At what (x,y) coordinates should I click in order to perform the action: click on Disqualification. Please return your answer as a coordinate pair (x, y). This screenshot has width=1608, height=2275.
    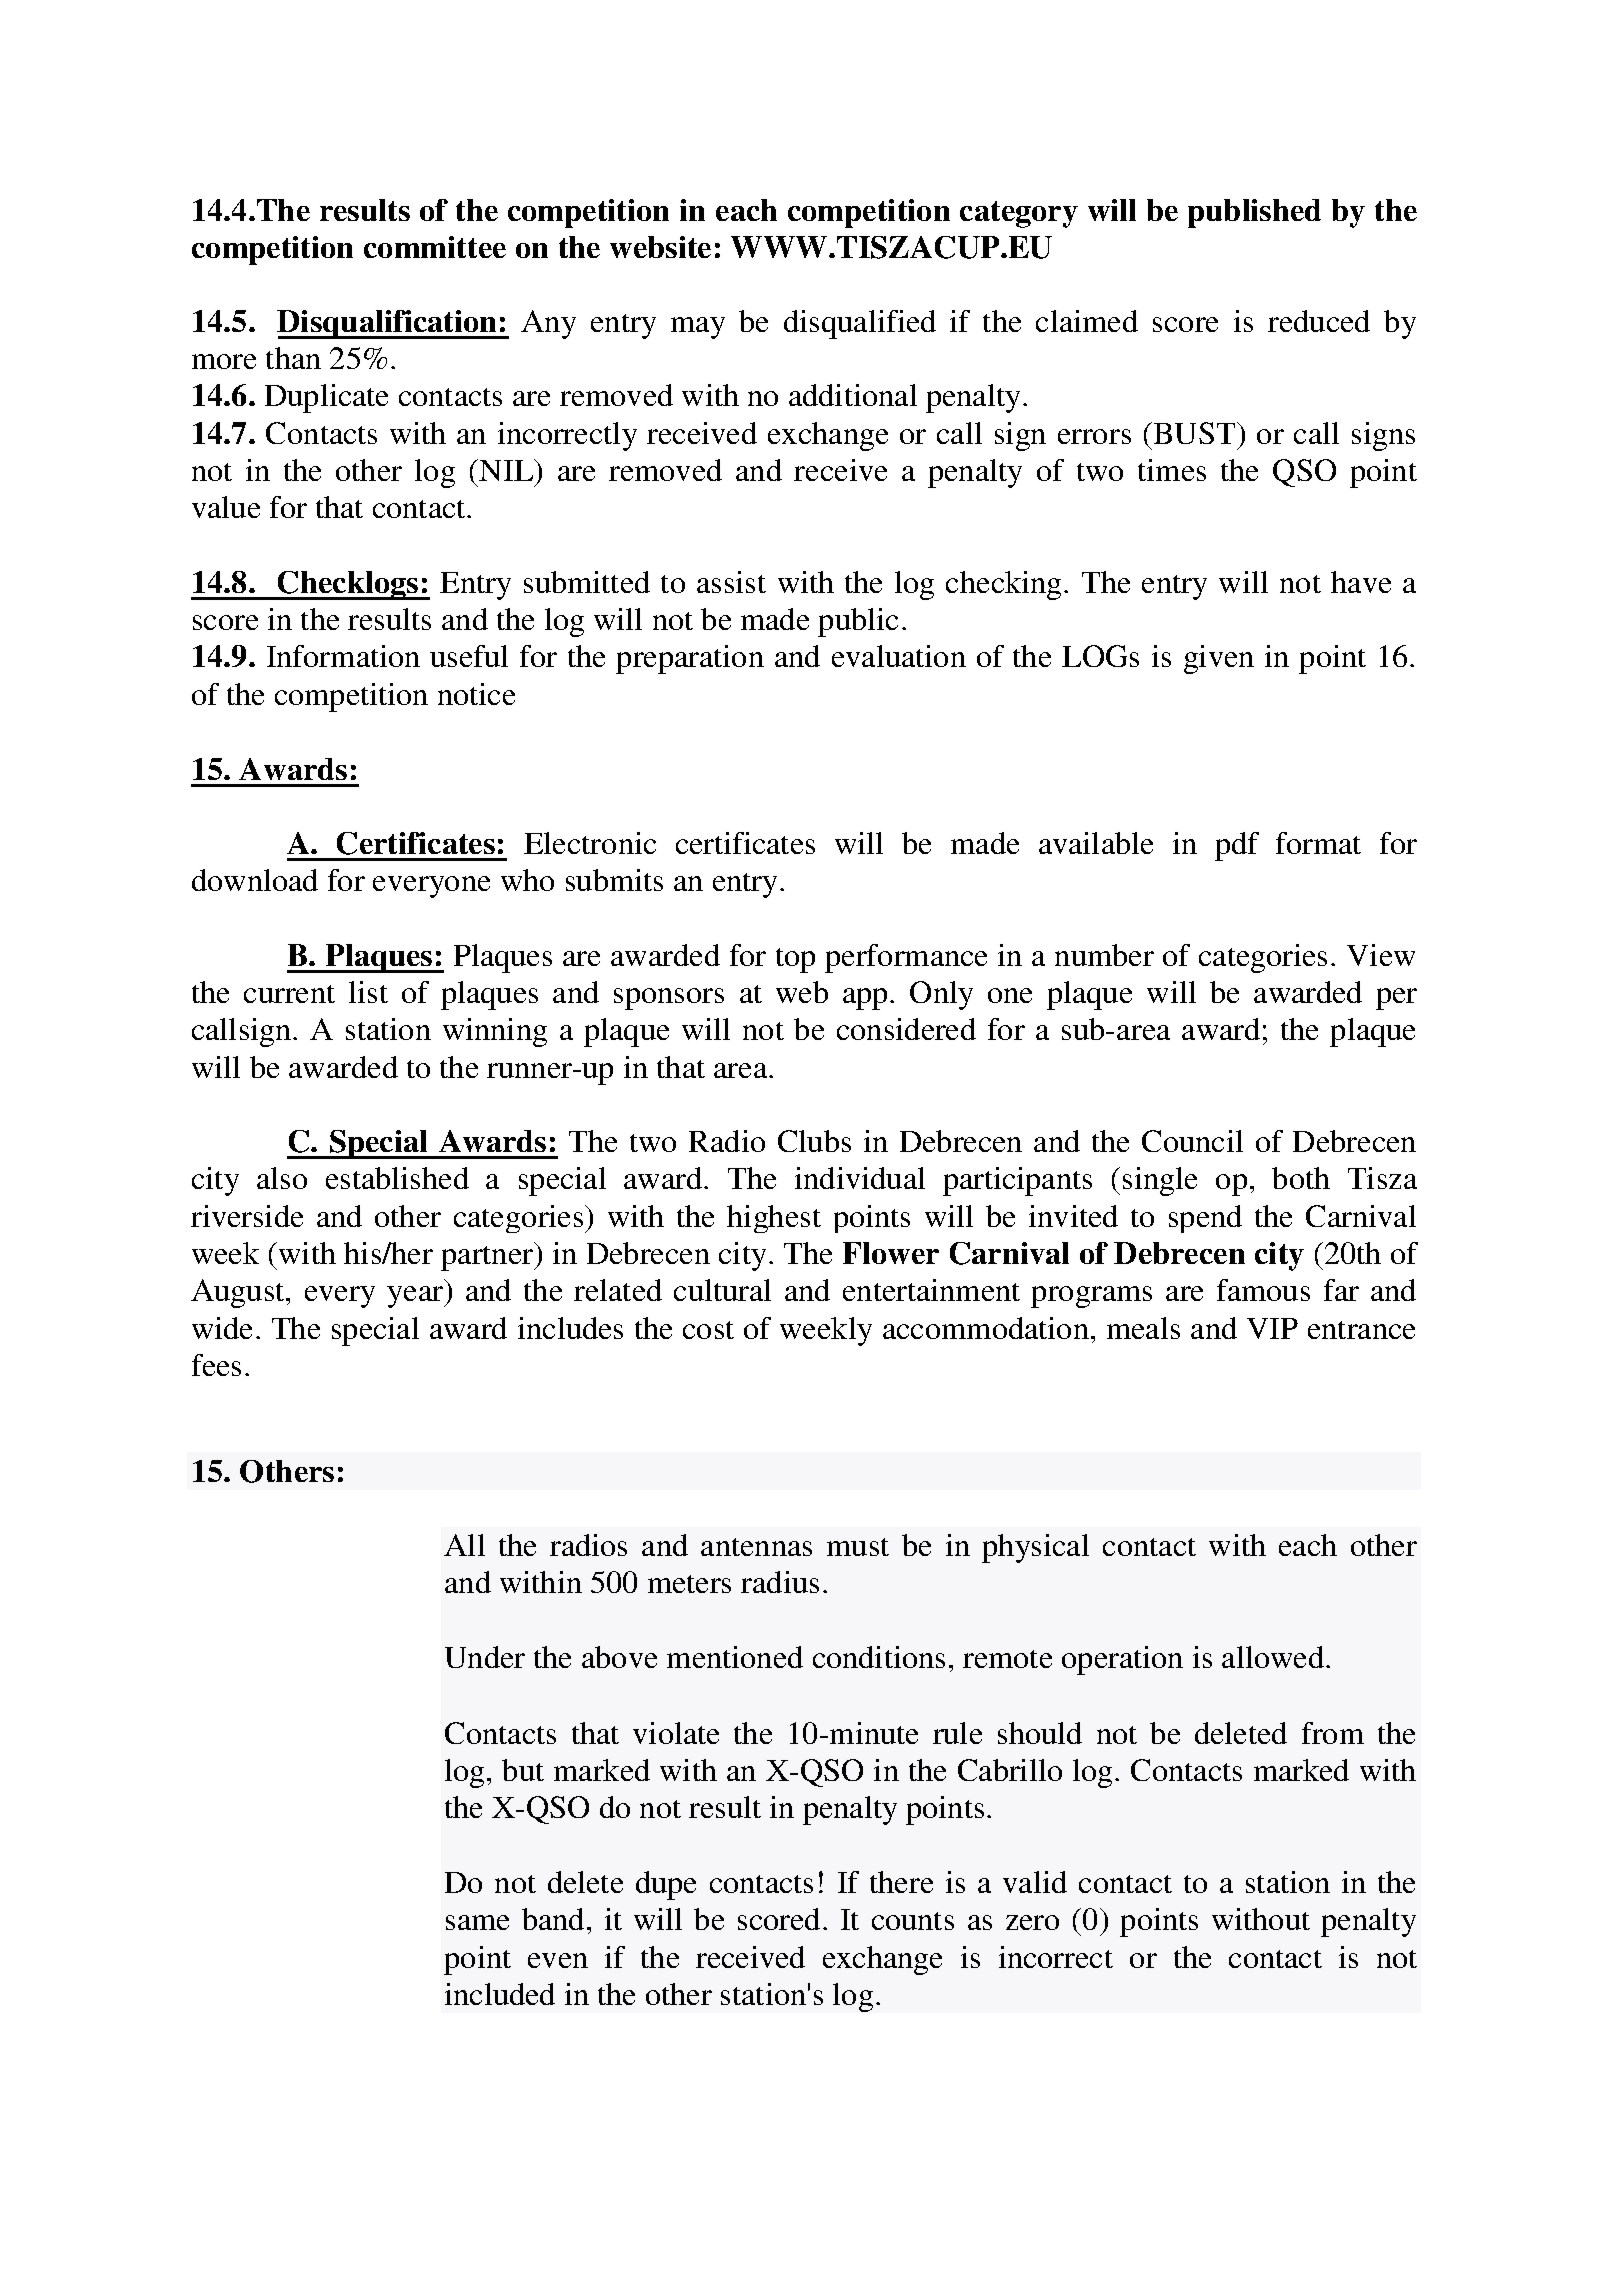
    Looking at the image, I should click on (388, 324).
